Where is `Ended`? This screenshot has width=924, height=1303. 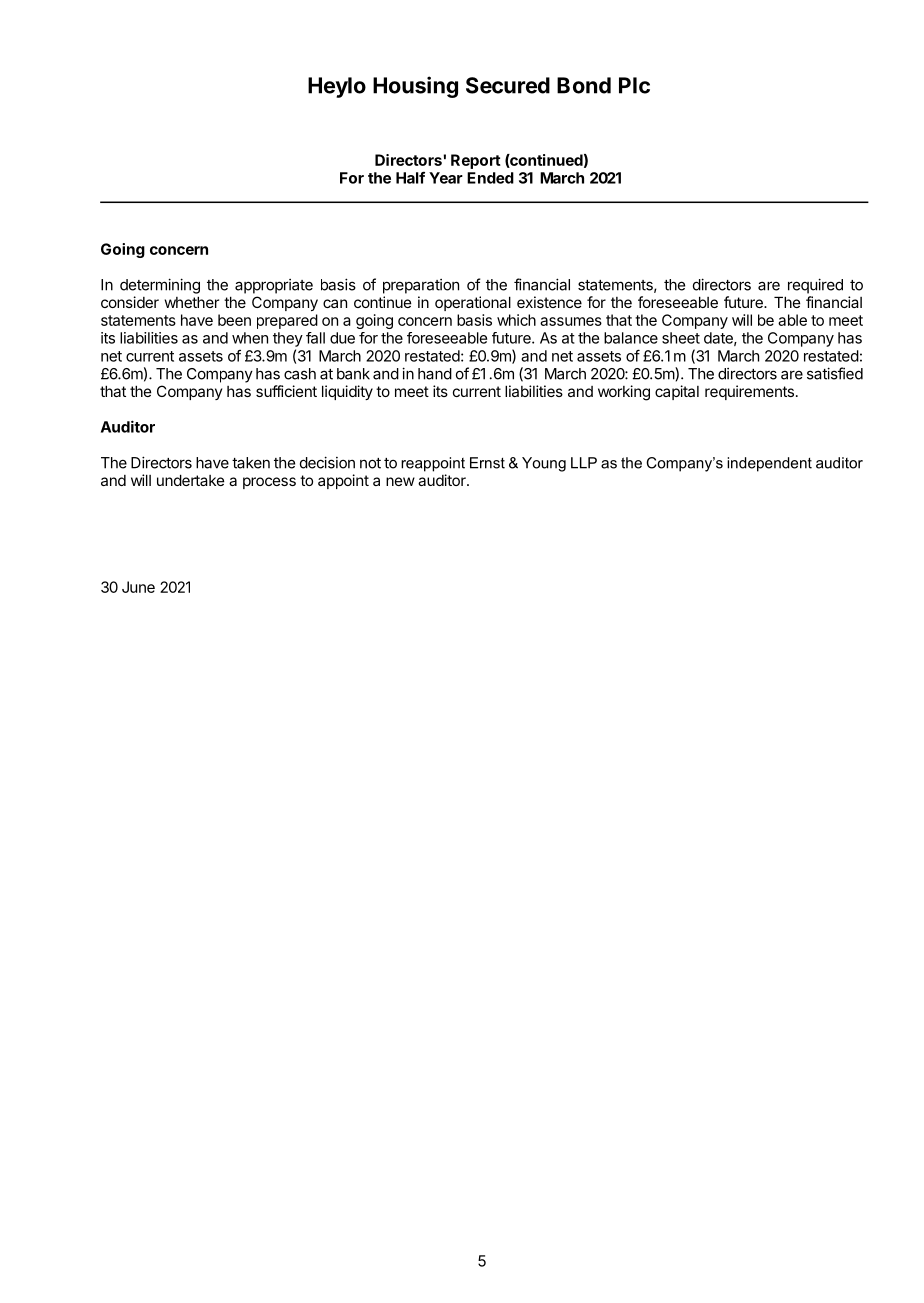 Ended is located at coordinates (490, 178).
